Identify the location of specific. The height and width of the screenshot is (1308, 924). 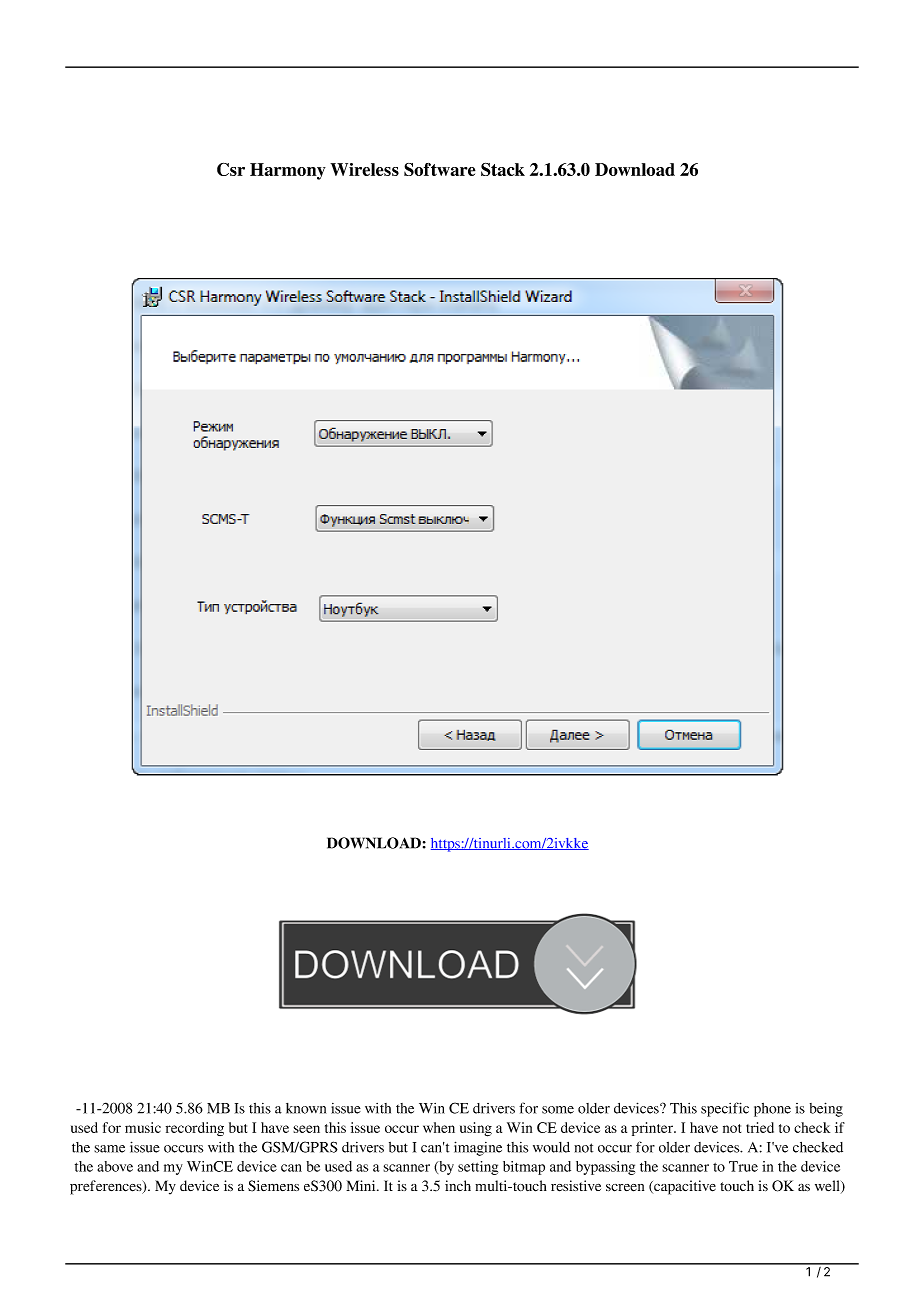
(725, 1109).
